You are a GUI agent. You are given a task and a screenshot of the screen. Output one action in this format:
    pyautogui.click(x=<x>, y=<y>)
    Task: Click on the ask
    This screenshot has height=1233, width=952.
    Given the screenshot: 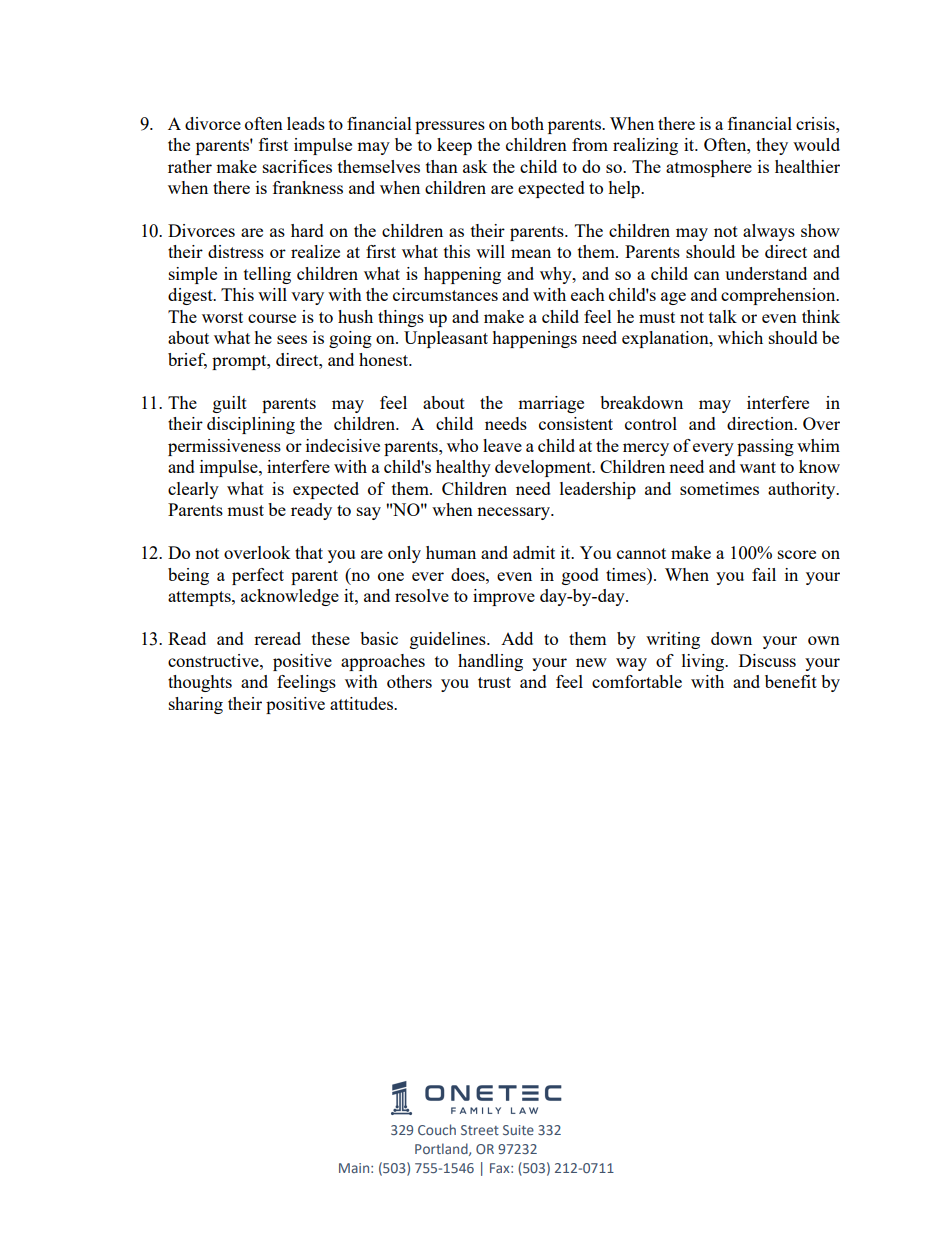 What is the action you would take?
    pyautogui.click(x=475, y=166)
